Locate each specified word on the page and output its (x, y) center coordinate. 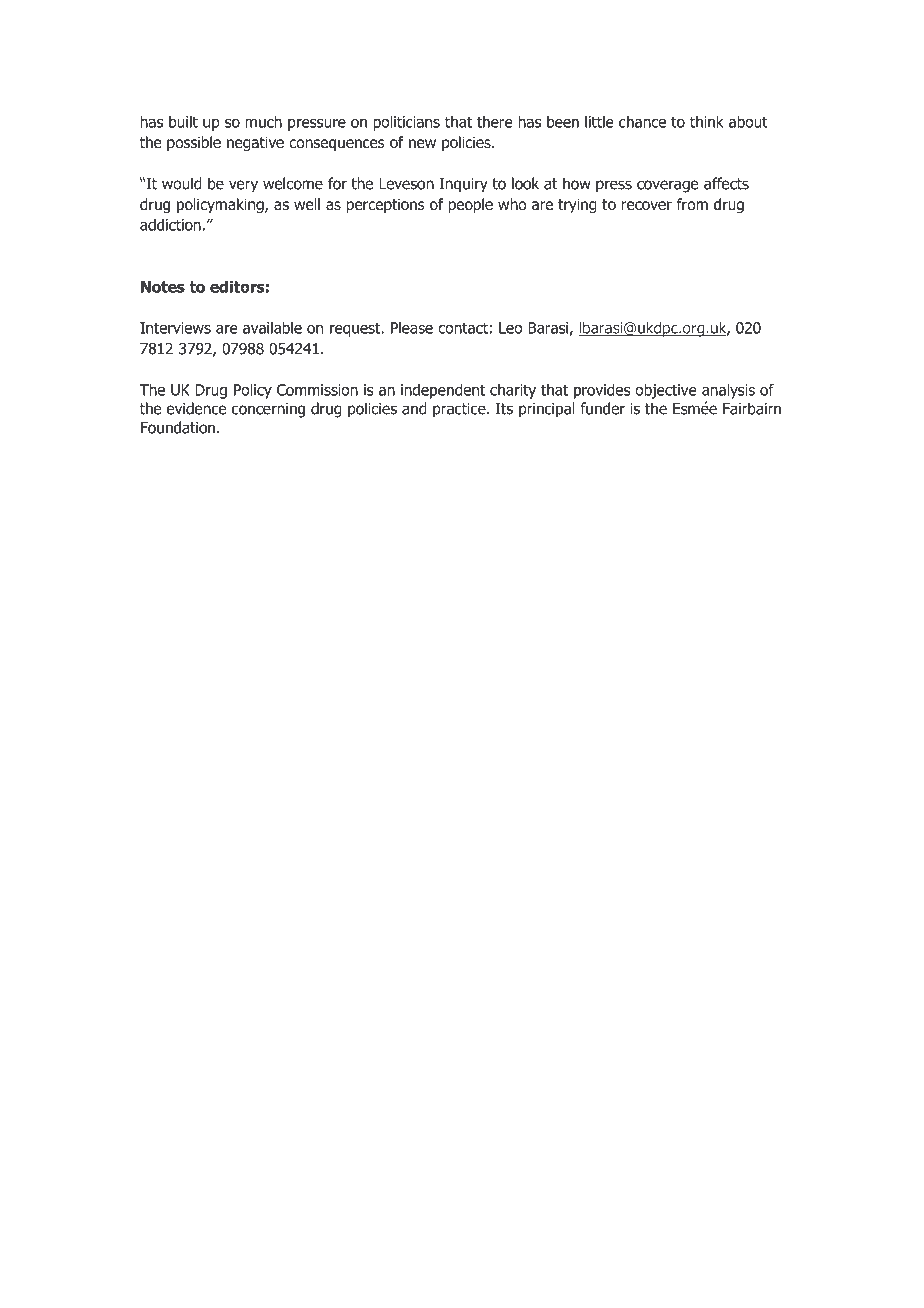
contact (463, 328)
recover (646, 206)
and (414, 408)
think (707, 121)
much (263, 121)
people (470, 205)
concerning (268, 410)
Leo (510, 328)
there (494, 121)
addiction (170, 224)
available (272, 327)
